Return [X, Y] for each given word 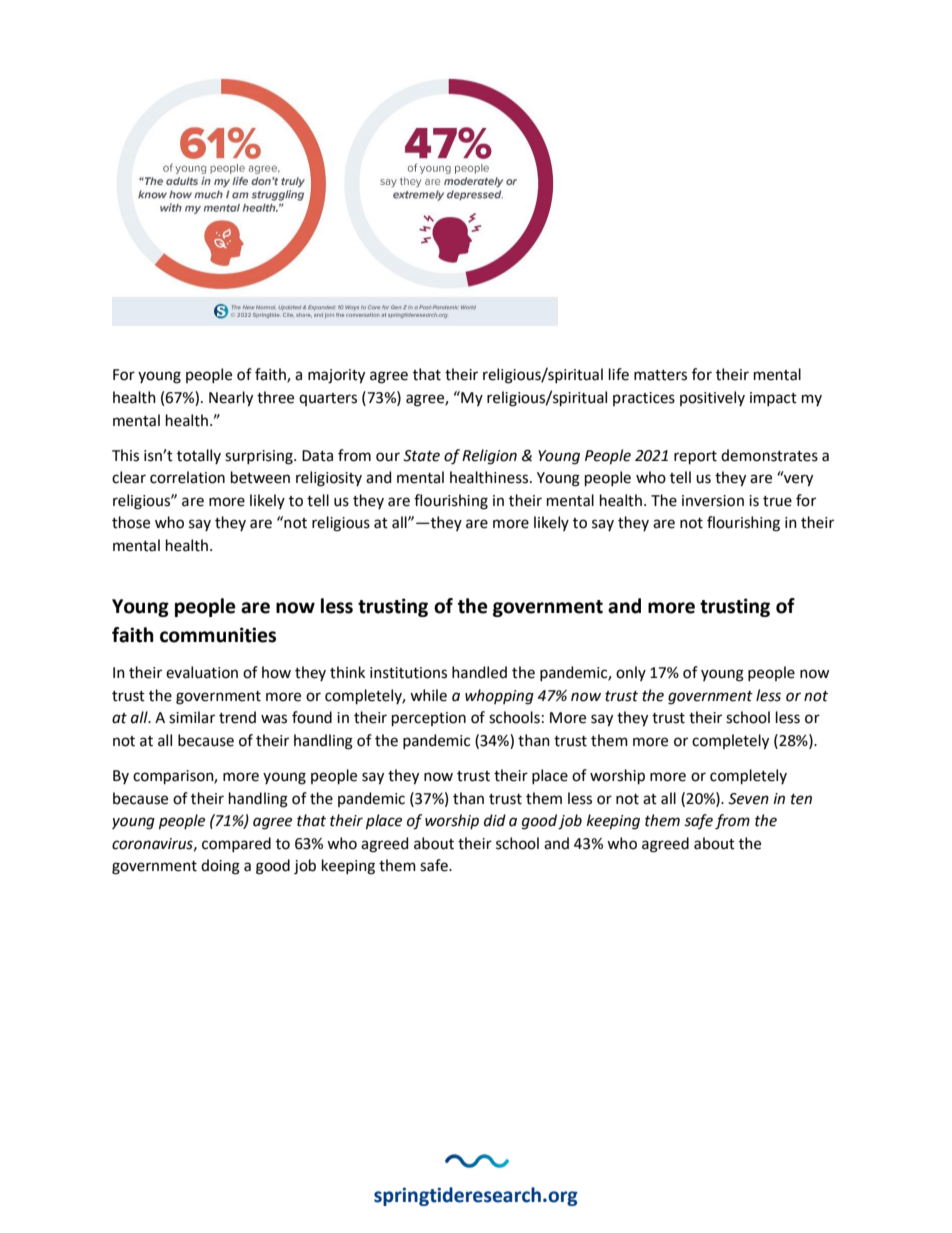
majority [336, 376]
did [495, 820]
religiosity [329, 479]
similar [192, 717]
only [631, 673]
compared [236, 844]
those [131, 522]
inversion [713, 501]
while [428, 695]
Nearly [231, 399]
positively [712, 398]
